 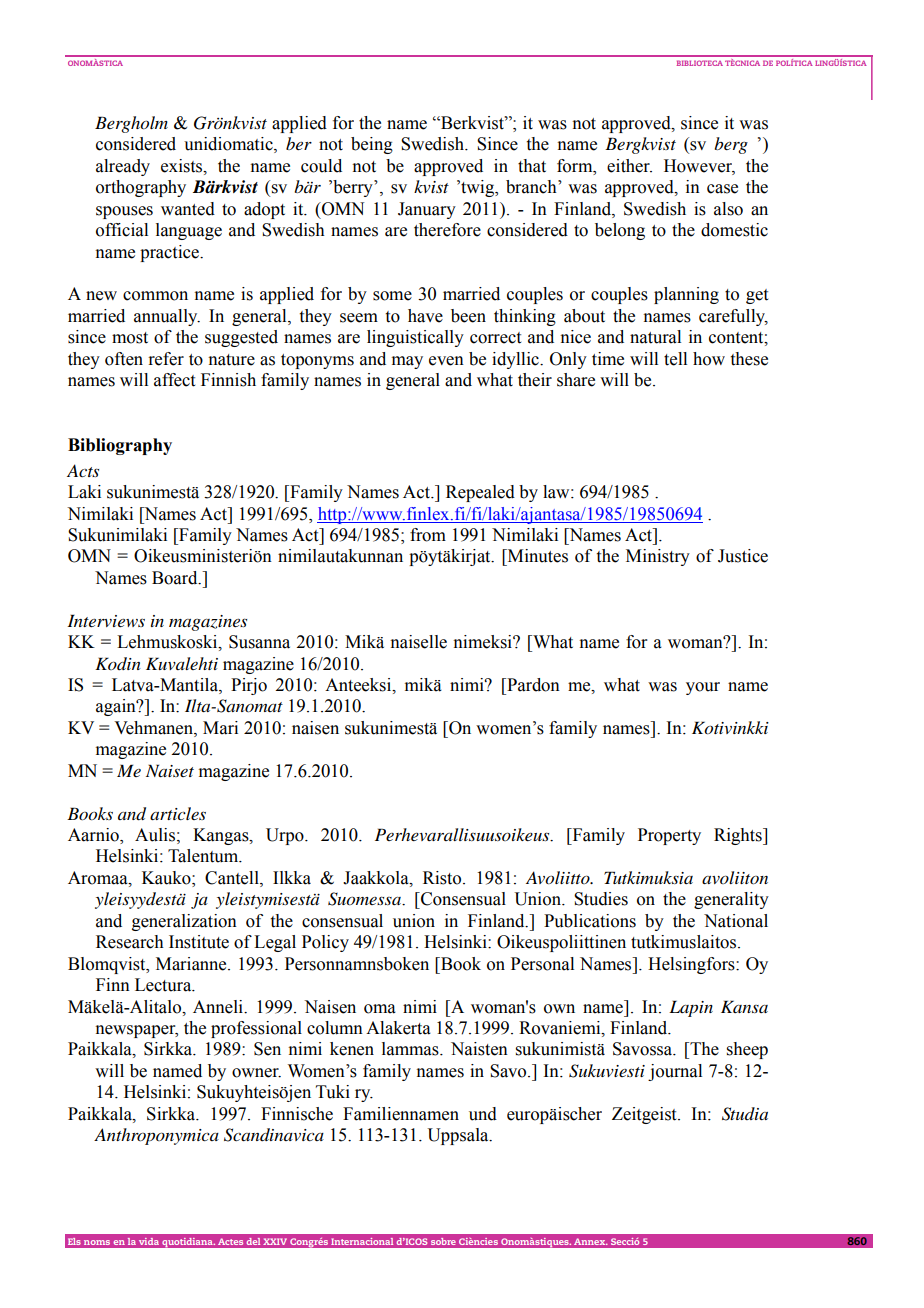 I want to click on January, so click(x=427, y=210).
